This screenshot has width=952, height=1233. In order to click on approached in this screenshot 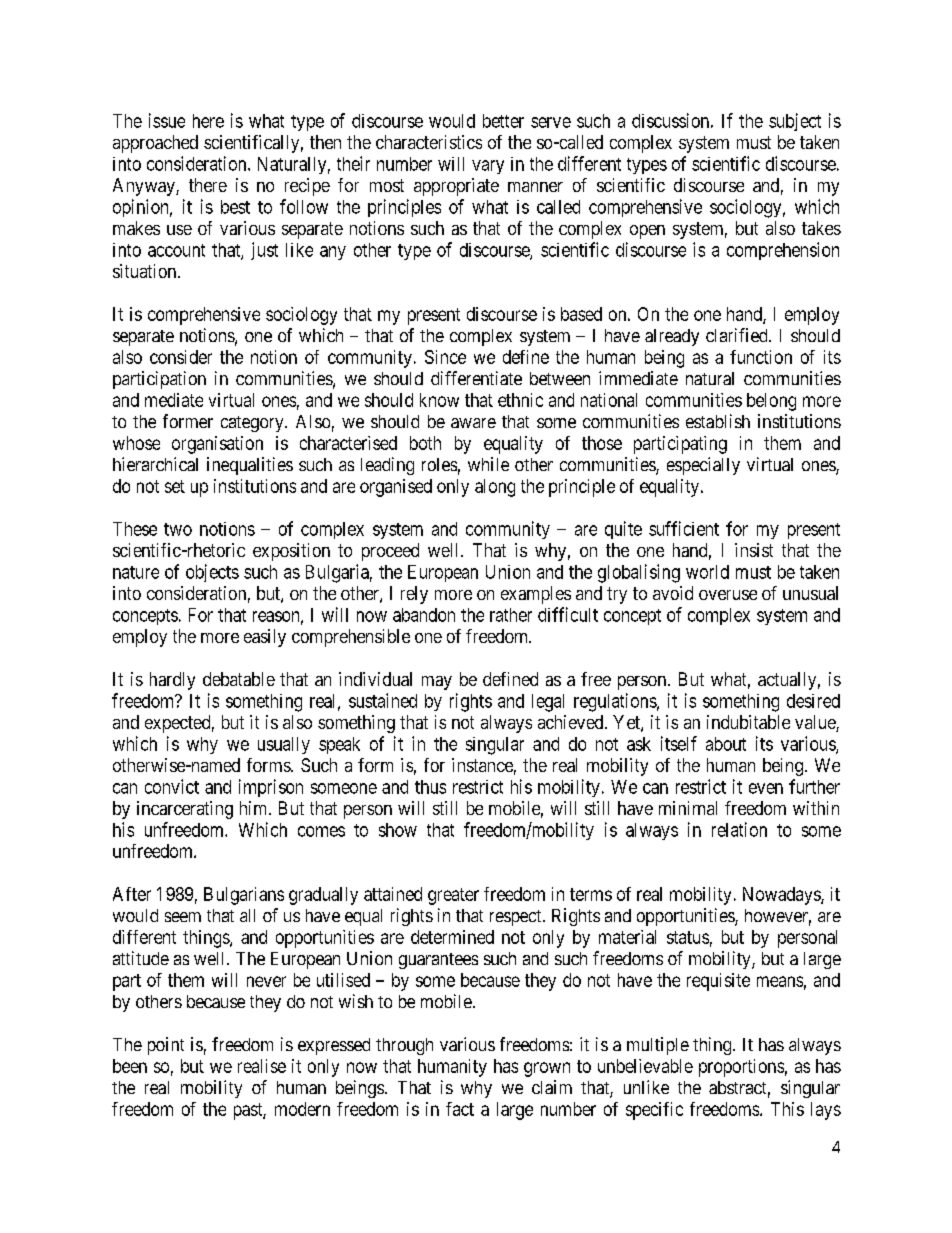, I will do `click(155, 144)`.
